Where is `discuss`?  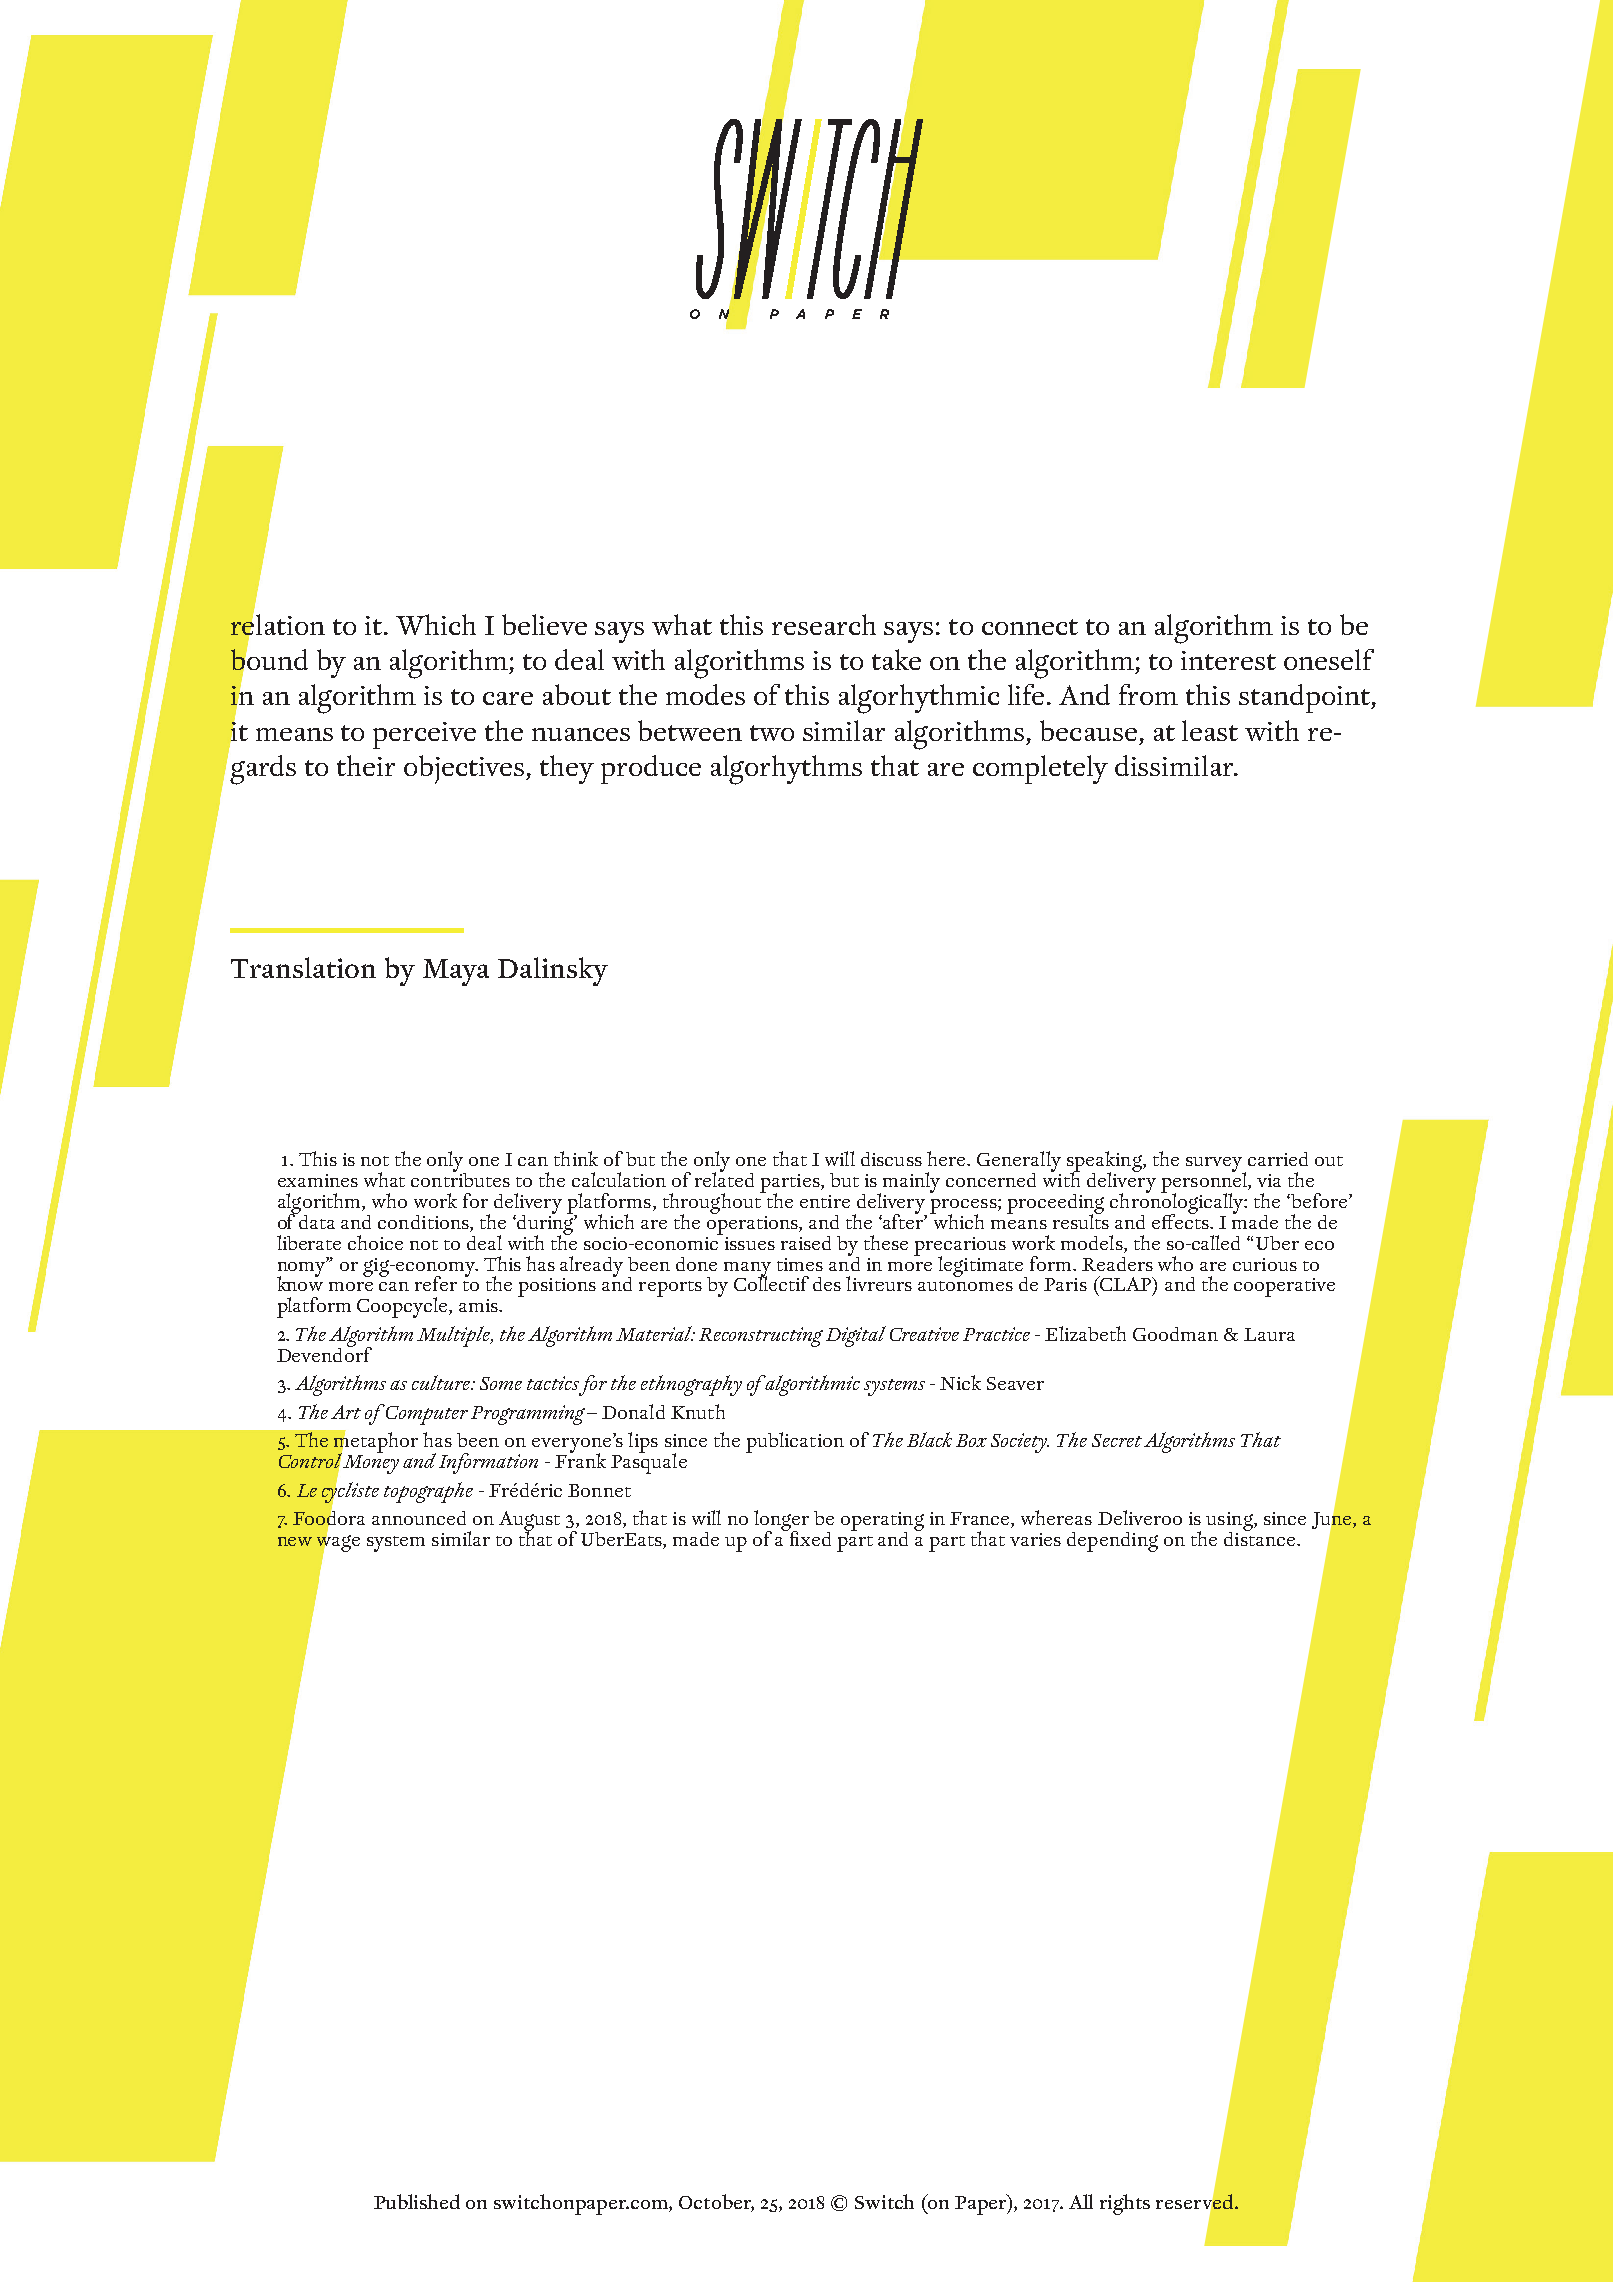
discuss is located at coordinates (891, 1159).
